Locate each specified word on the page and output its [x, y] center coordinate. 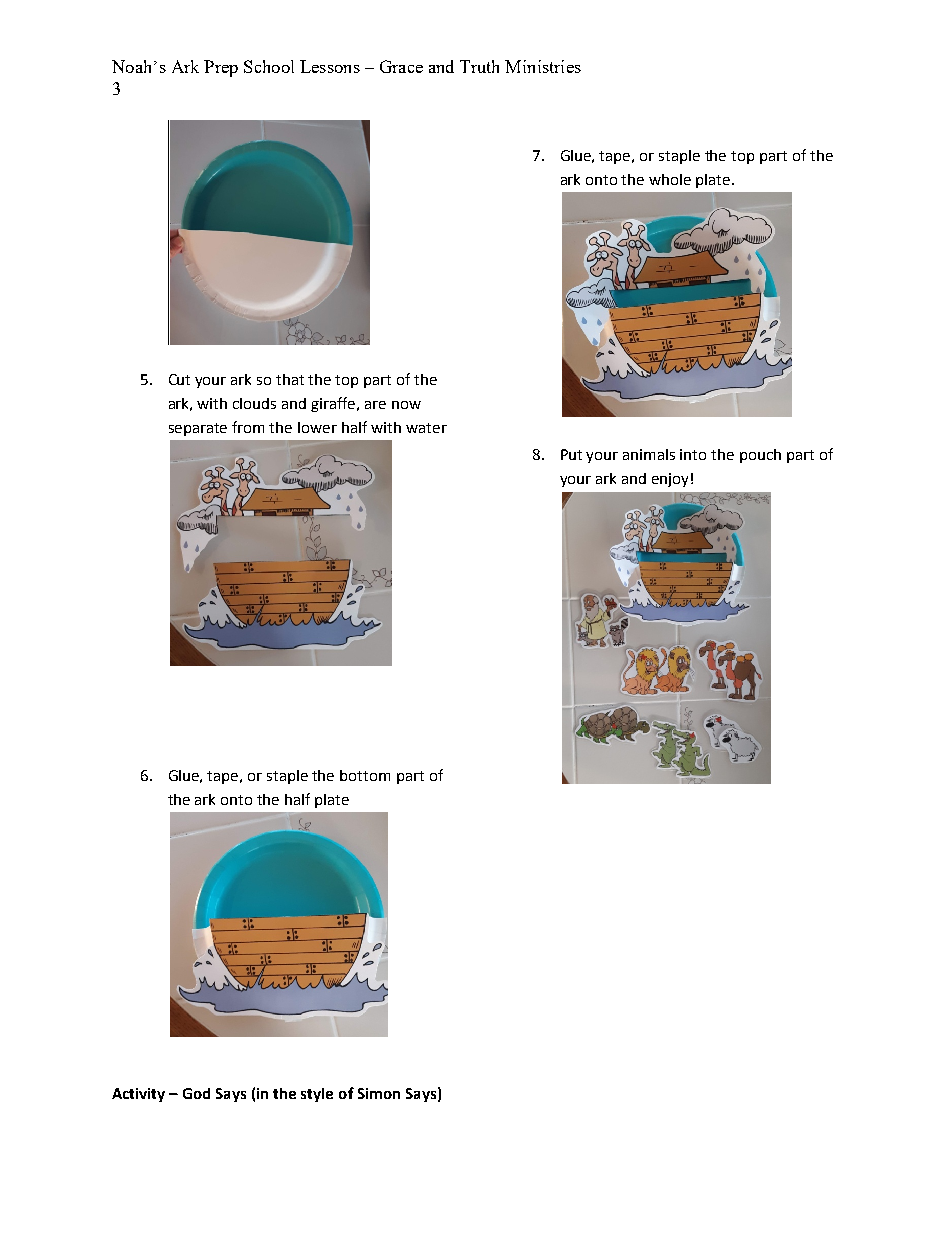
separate [198, 429]
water [426, 428]
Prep [221, 68]
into [693, 454]
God [196, 1093]
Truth [479, 66]
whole [670, 179]
